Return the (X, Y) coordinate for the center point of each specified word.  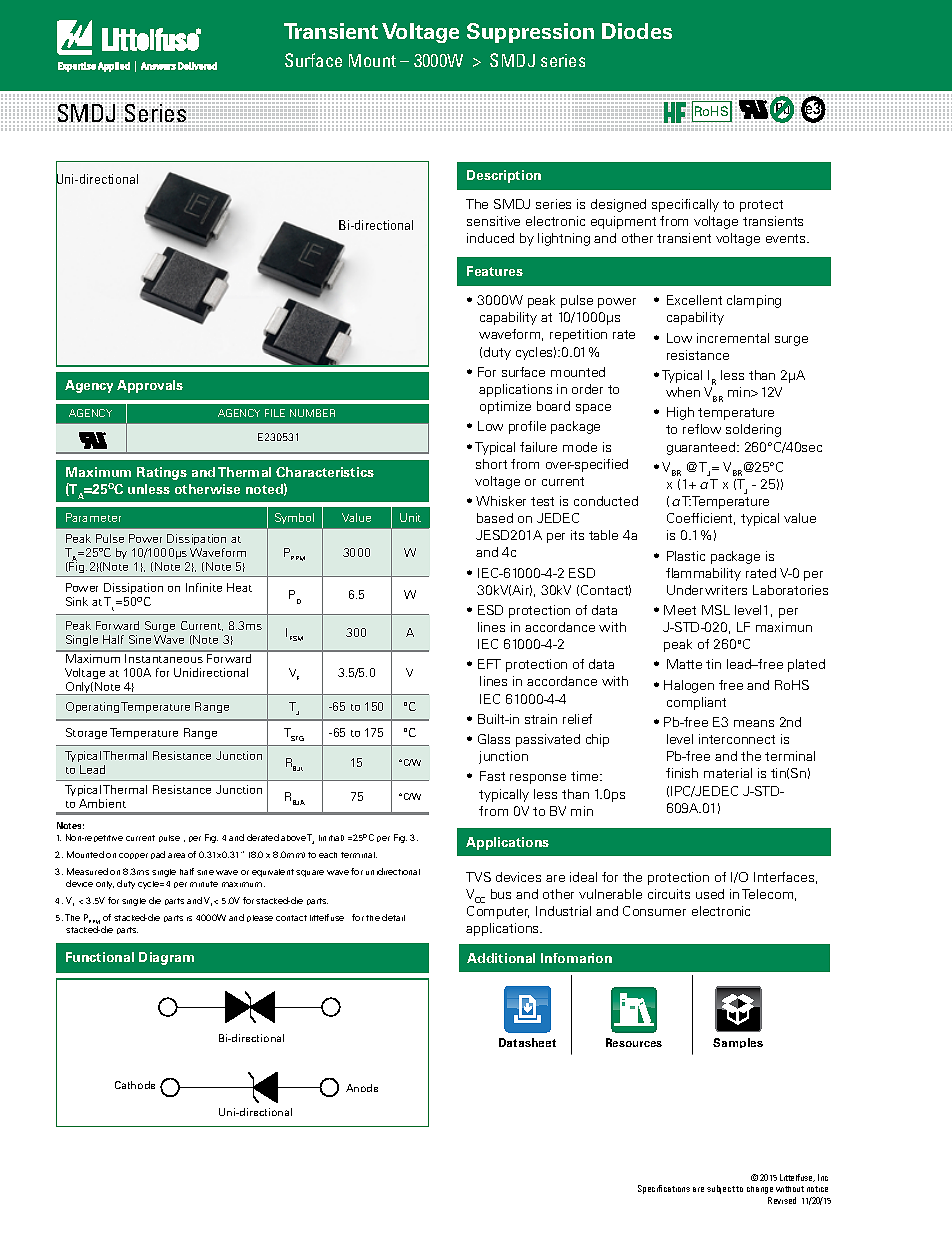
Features (495, 271)
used (710, 894)
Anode (362, 1088)
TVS (478, 877)
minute (204, 884)
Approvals (150, 386)
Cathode (135, 1085)
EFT (489, 664)
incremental (733, 338)
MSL (716, 610)
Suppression (530, 33)
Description (504, 176)
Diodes (637, 31)
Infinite (204, 587)
